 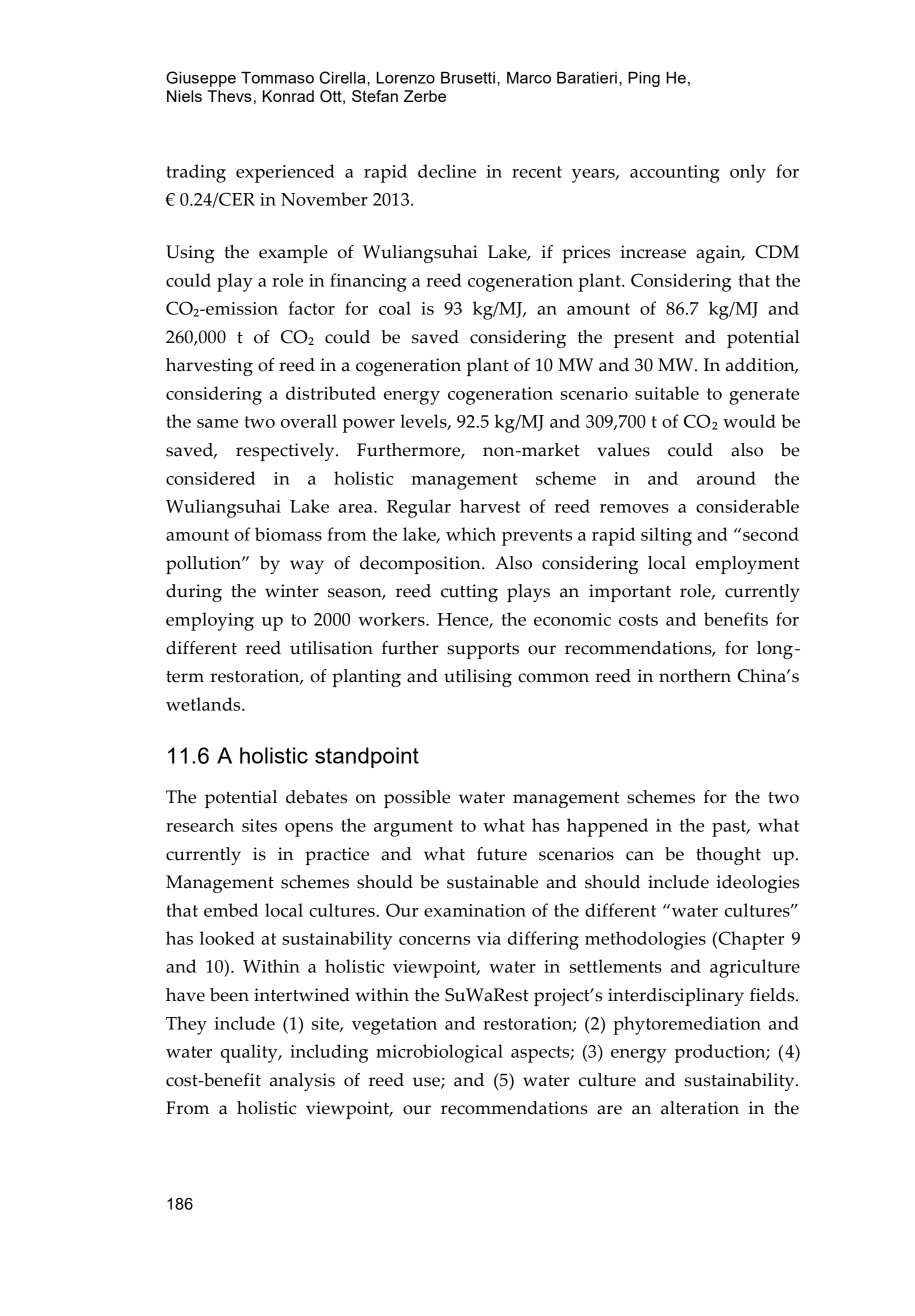 I want to click on microbiological, so click(x=439, y=1053).
